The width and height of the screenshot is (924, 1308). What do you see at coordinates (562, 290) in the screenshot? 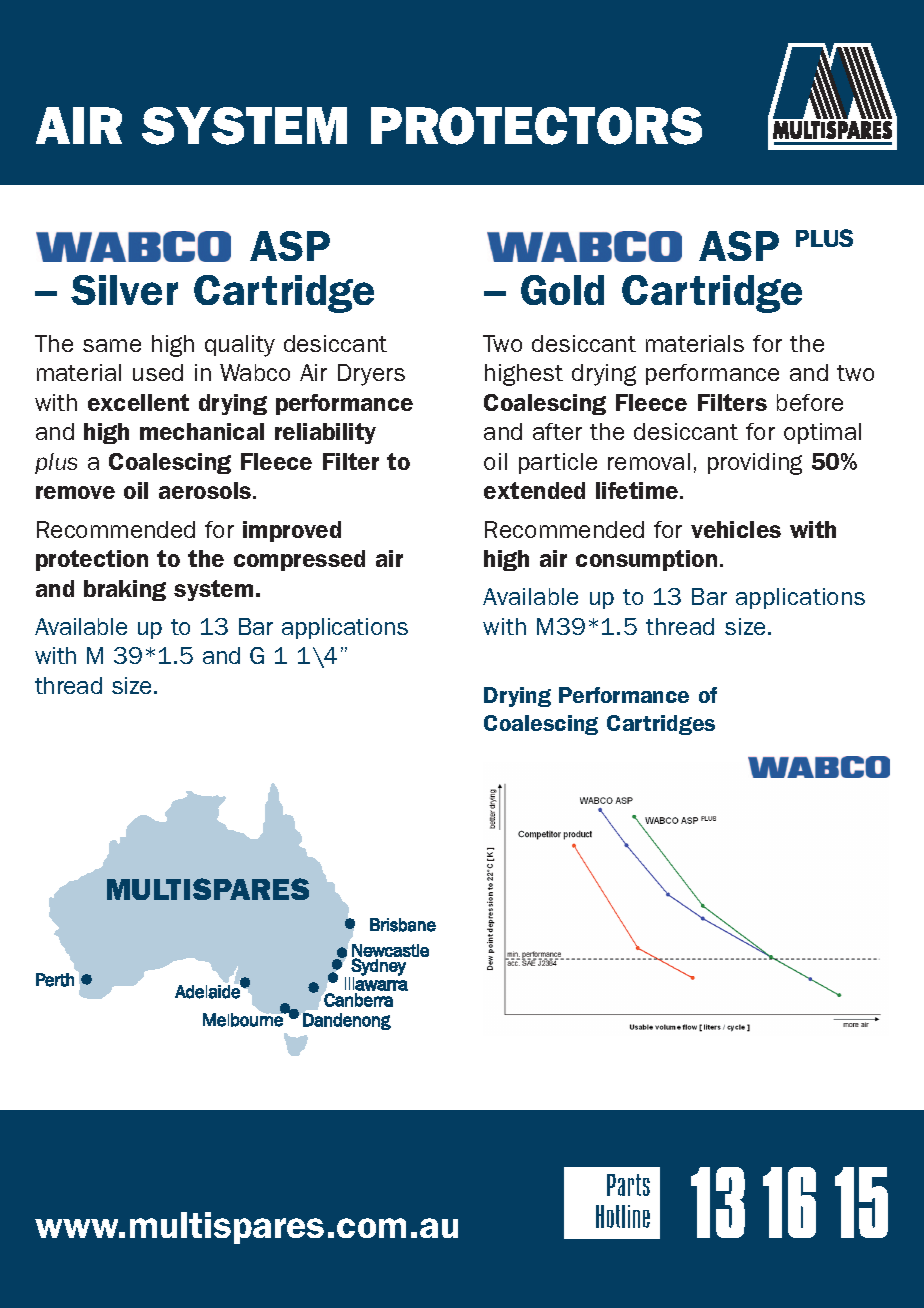
I see `Gold` at bounding box center [562, 290].
